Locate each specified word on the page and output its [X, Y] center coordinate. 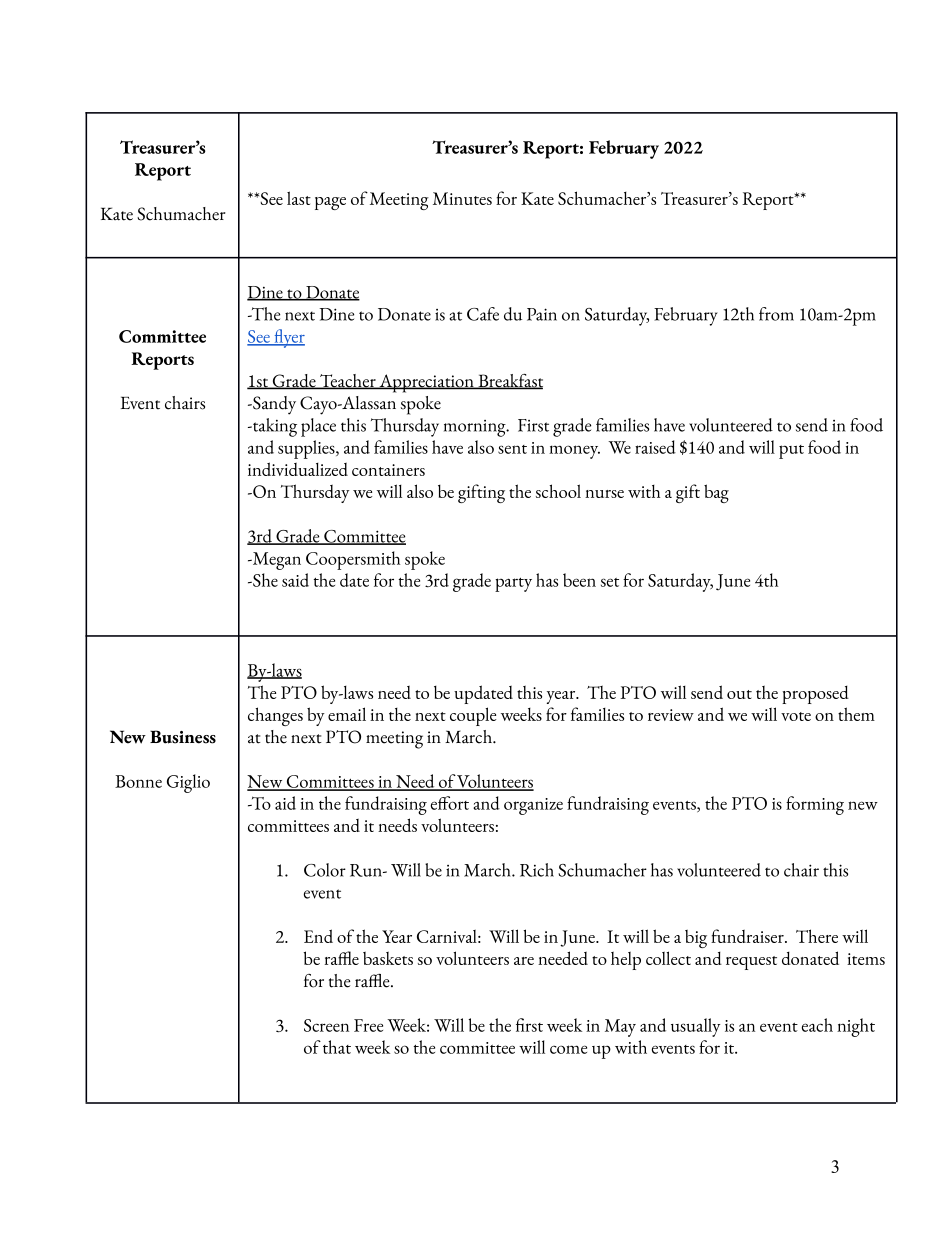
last [299, 198]
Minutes [462, 198]
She [264, 580]
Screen [326, 1025]
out [739, 694]
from [776, 314]
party [513, 585]
